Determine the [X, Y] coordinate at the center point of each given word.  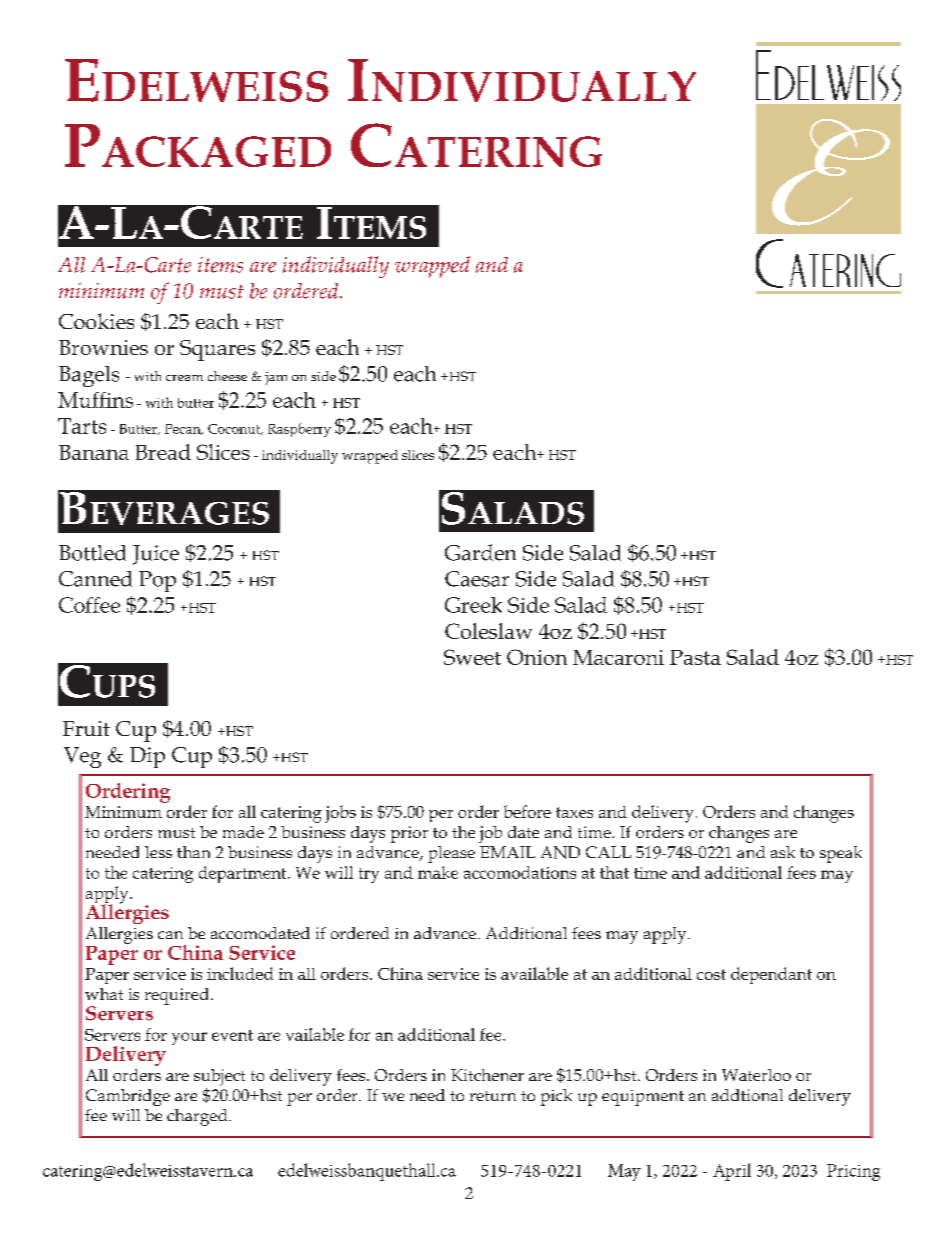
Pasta [695, 657]
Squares [217, 350]
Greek [473, 605]
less [158, 852]
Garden [480, 552]
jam [276, 378]
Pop [157, 581]
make [438, 872]
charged [198, 1117]
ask [783, 852]
